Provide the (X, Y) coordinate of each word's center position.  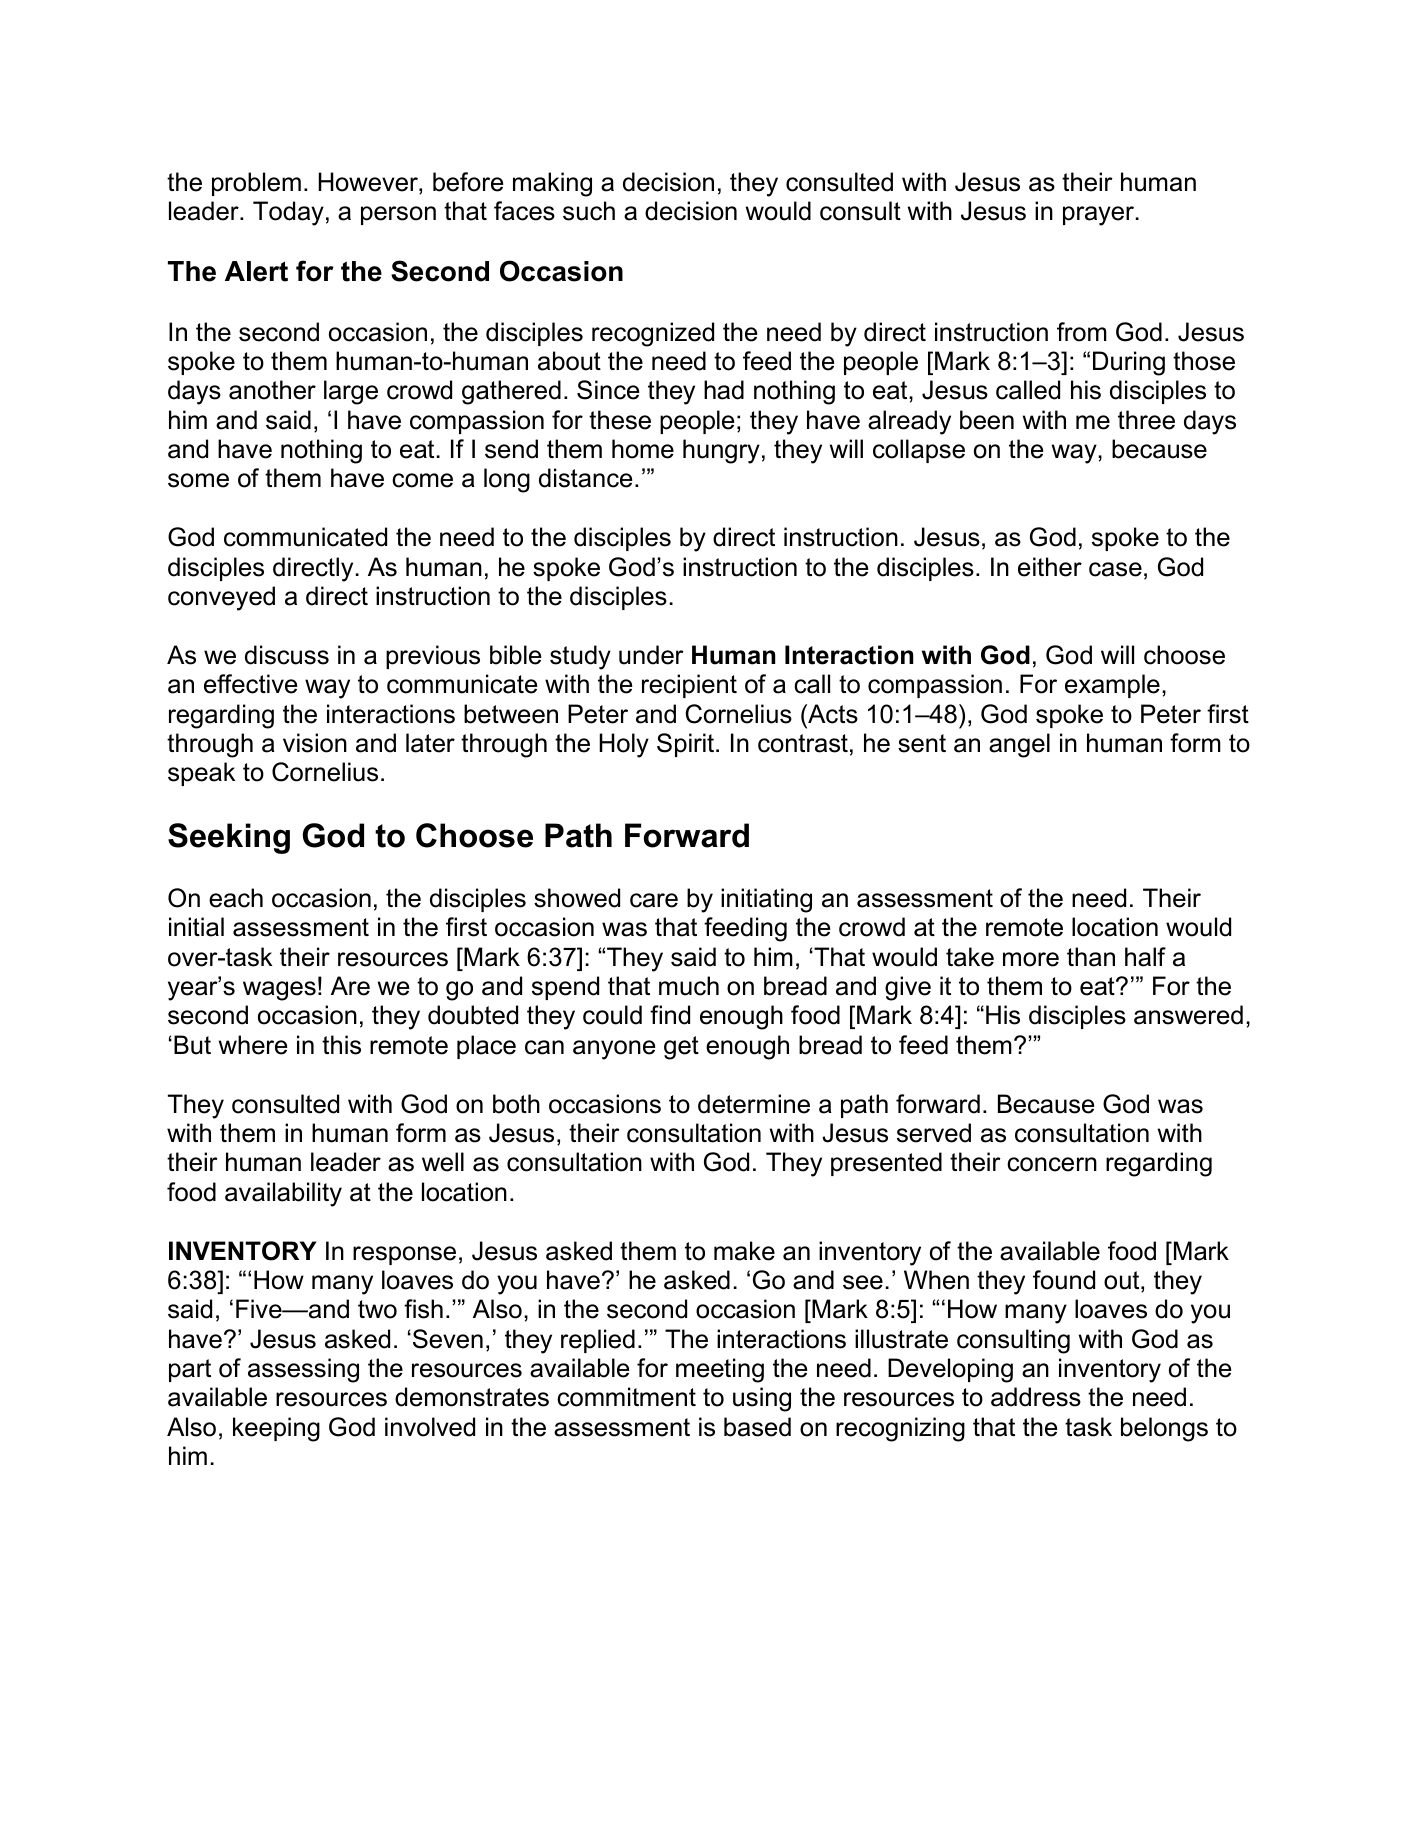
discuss (287, 655)
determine (754, 1104)
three (1146, 420)
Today (288, 213)
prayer (1100, 216)
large (351, 392)
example (1112, 686)
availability (283, 1194)
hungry (721, 451)
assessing (303, 1370)
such (589, 211)
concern (1052, 1164)
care (654, 900)
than (1091, 957)
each (236, 898)
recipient (689, 686)
